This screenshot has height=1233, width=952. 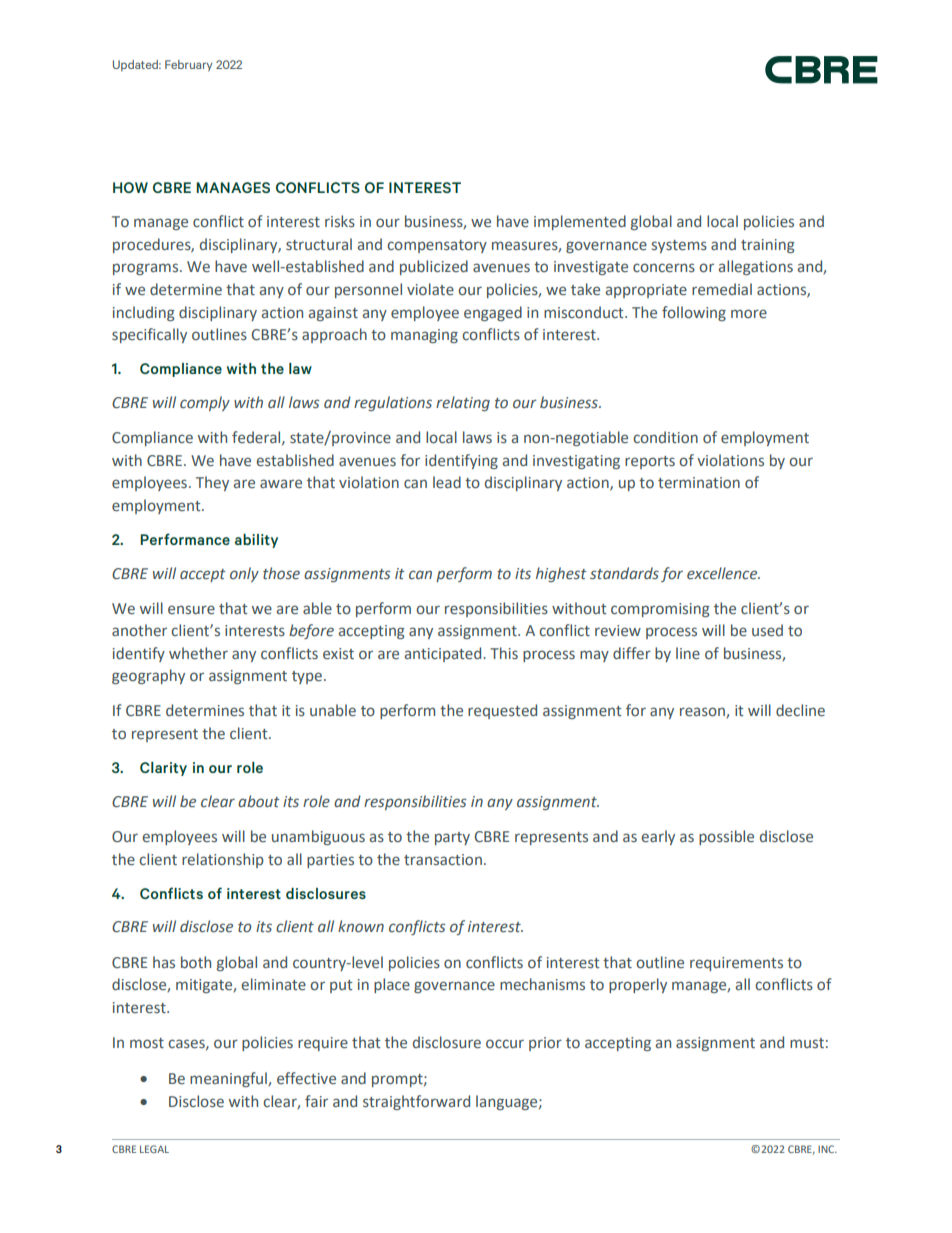 What do you see at coordinates (452, 838) in the screenshot?
I see `party` at bounding box center [452, 838].
